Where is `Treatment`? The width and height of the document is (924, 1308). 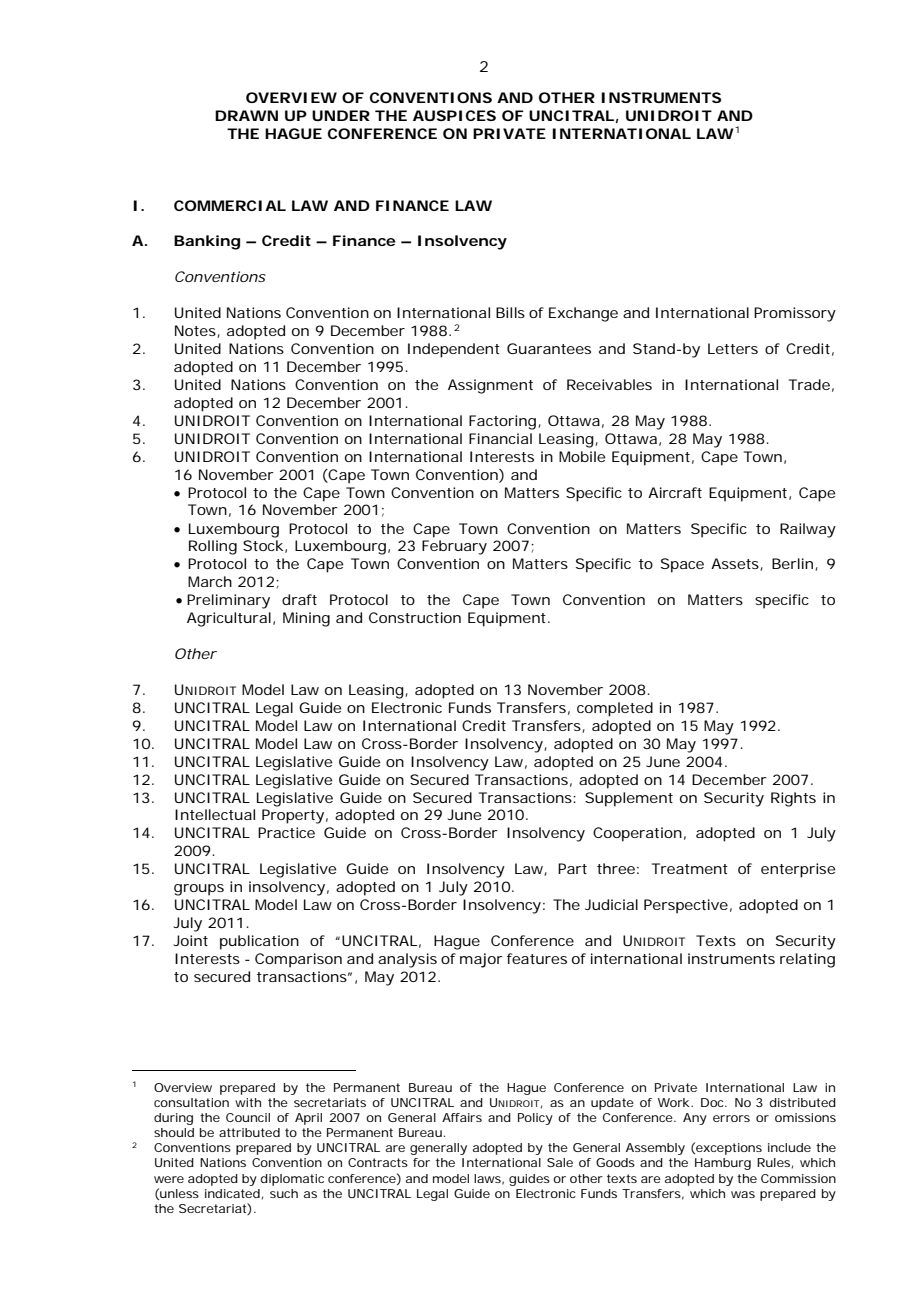 Treatment is located at coordinates (690, 868).
